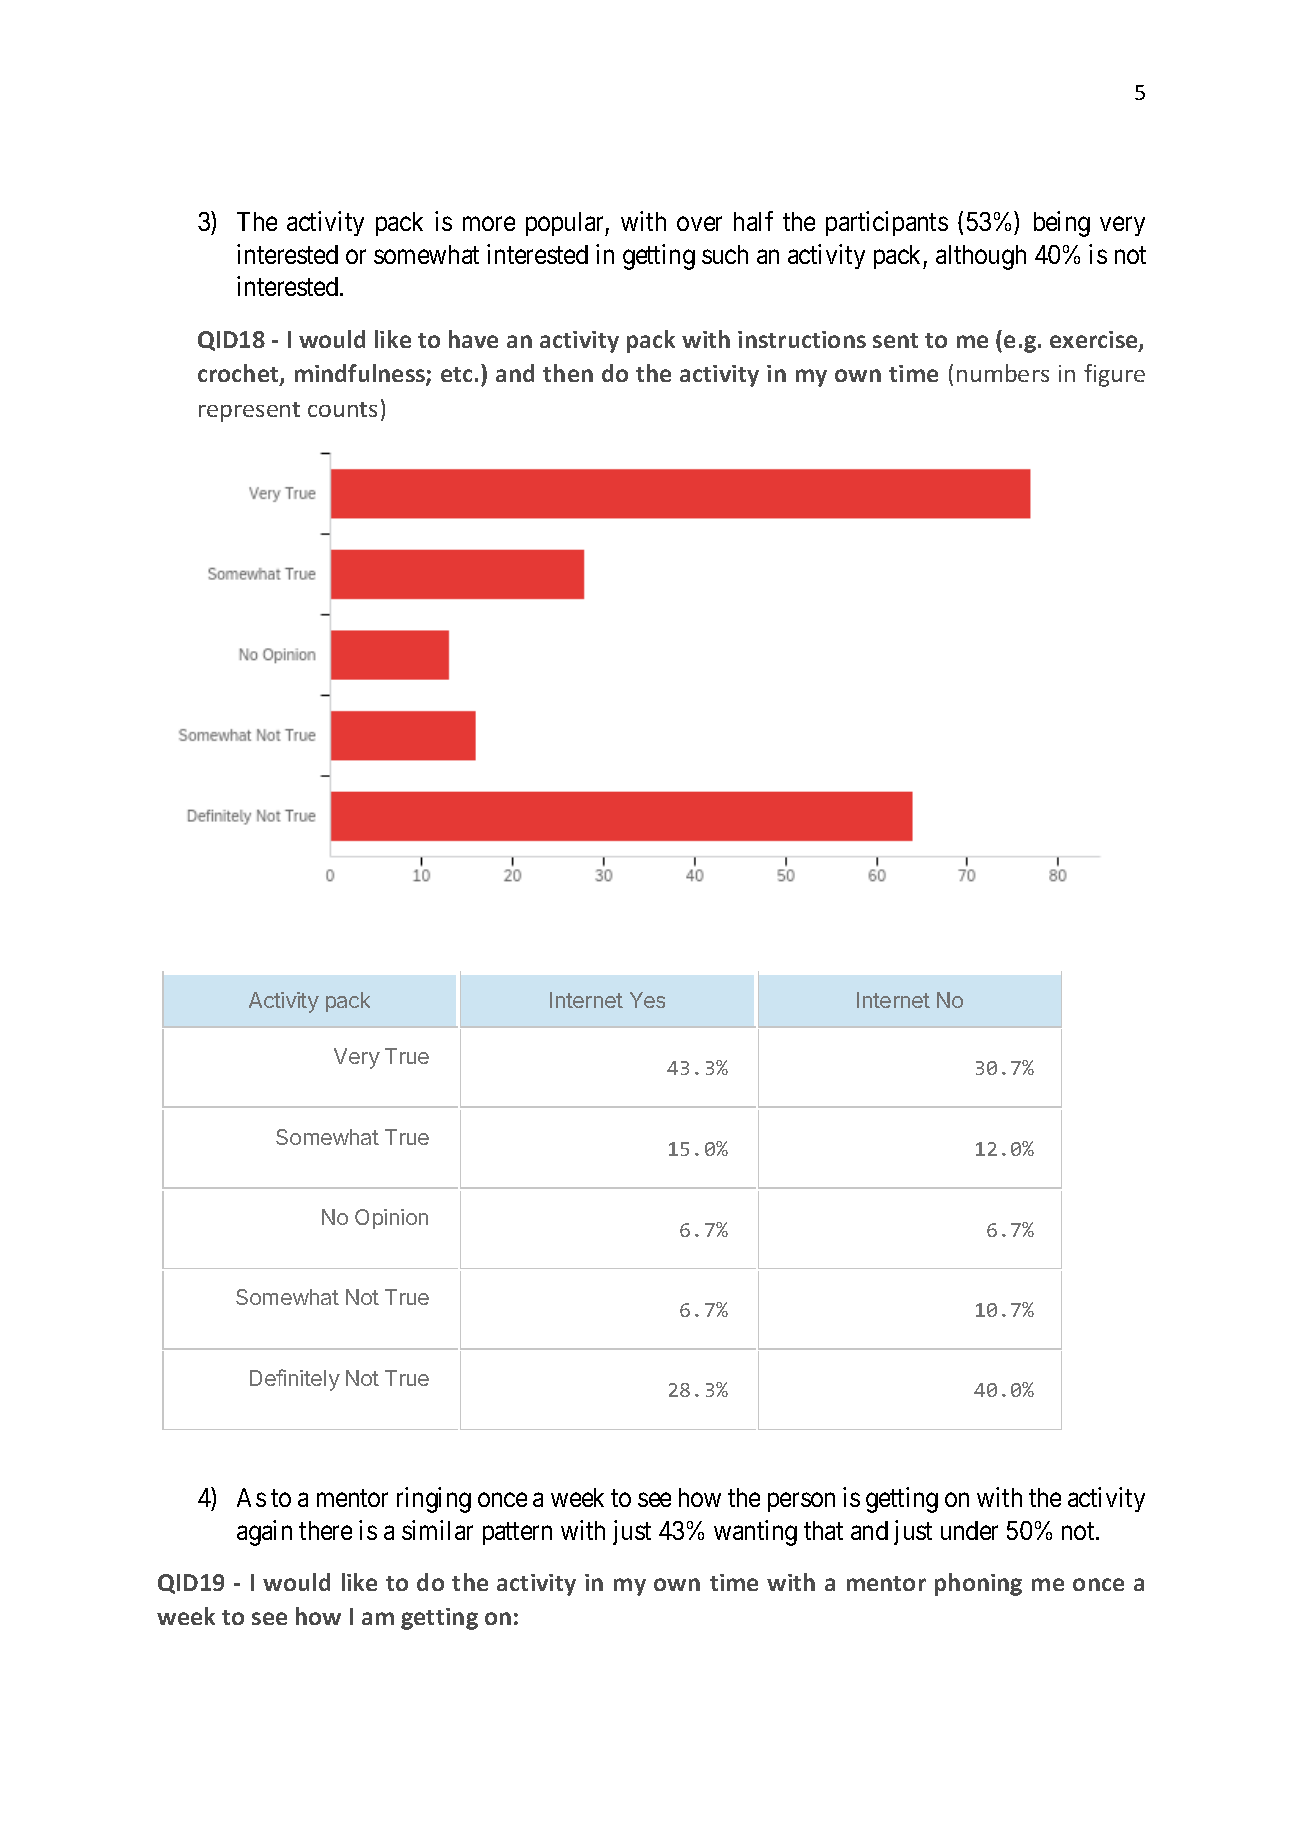 The image size is (1304, 1844). I want to click on Definitely, so click(295, 1380).
